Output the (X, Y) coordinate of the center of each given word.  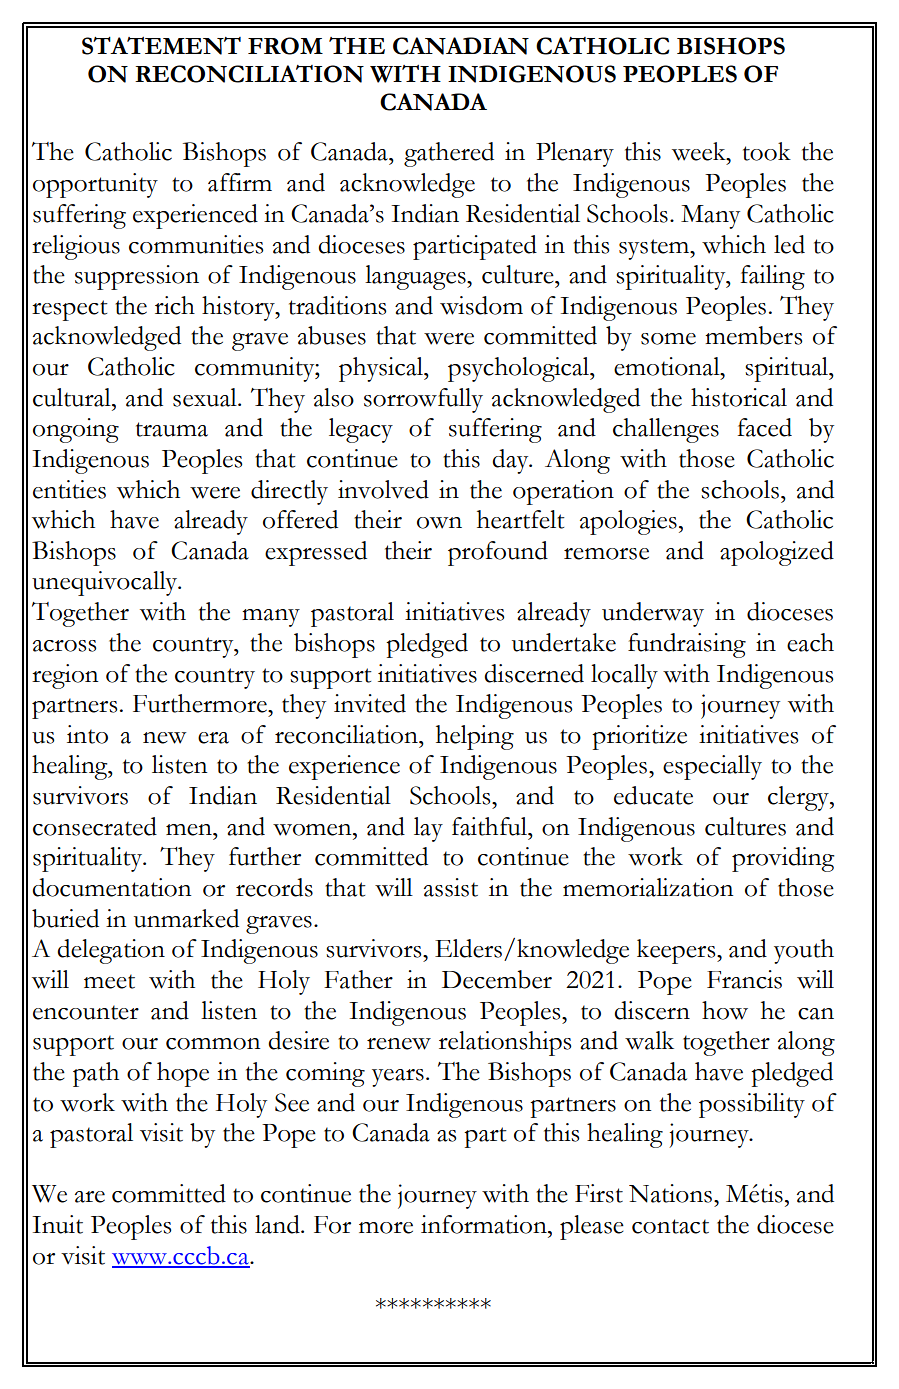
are (90, 1197)
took (767, 151)
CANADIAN (461, 46)
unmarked (186, 918)
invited (370, 703)
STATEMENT (161, 46)
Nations (670, 1193)
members (753, 335)
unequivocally (106, 583)
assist (451, 887)
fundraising (687, 645)
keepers (677, 951)
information (485, 1224)
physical (382, 369)
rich (175, 305)
